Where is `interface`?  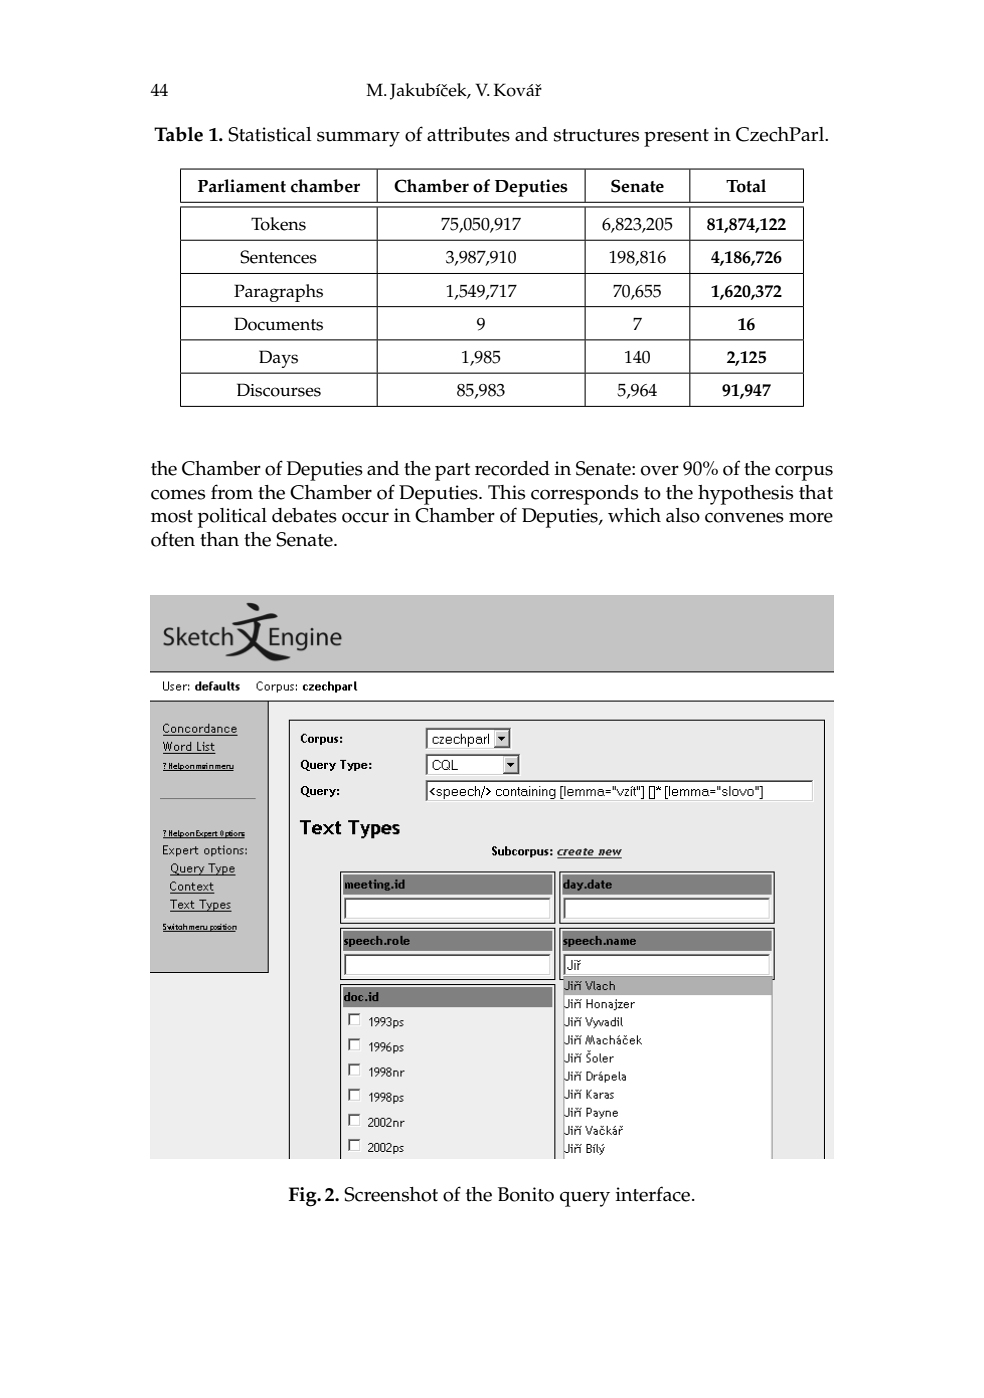 interface is located at coordinates (654, 1194).
